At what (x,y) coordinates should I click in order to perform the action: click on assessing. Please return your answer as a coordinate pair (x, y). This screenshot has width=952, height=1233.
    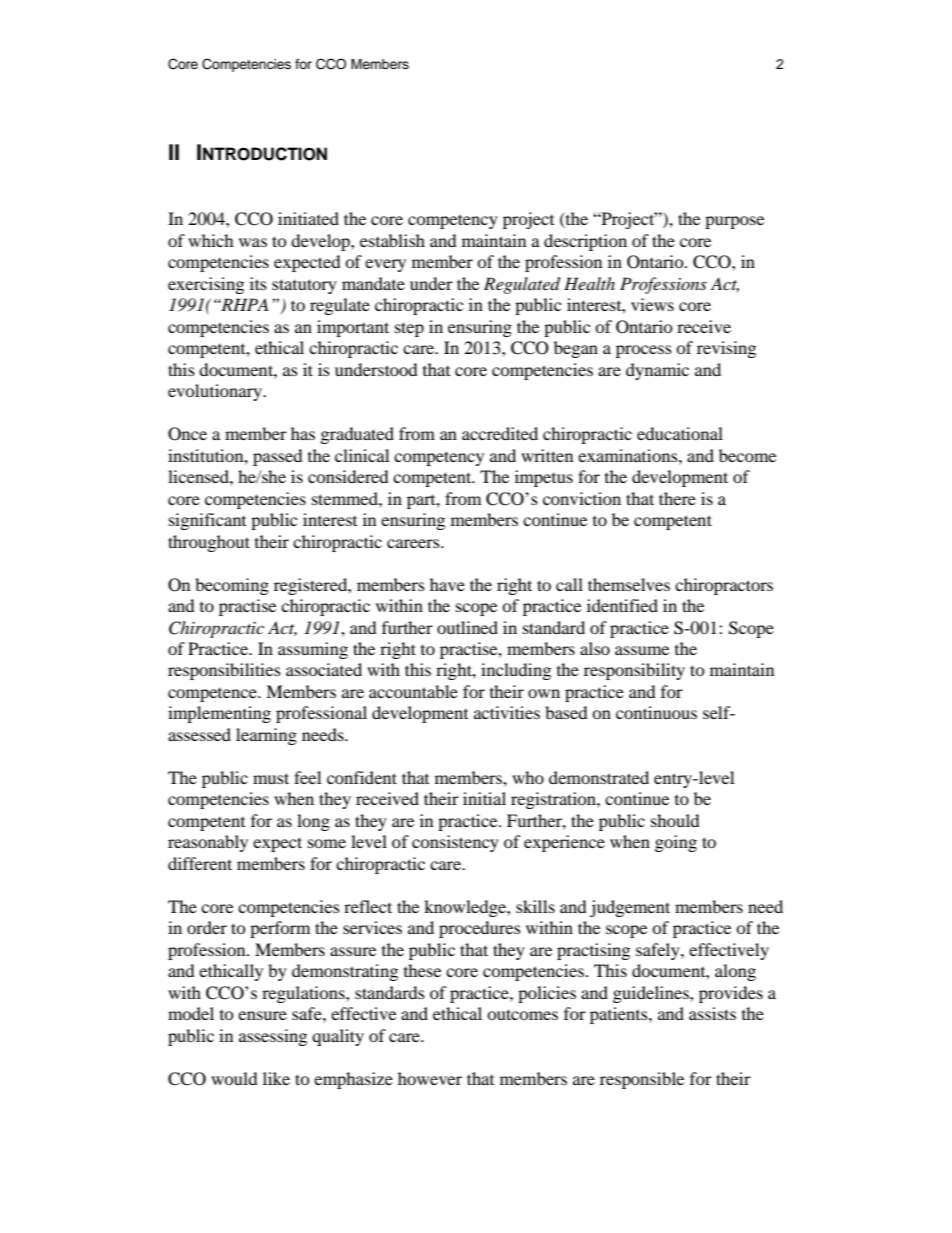
    Looking at the image, I should click on (273, 1037).
